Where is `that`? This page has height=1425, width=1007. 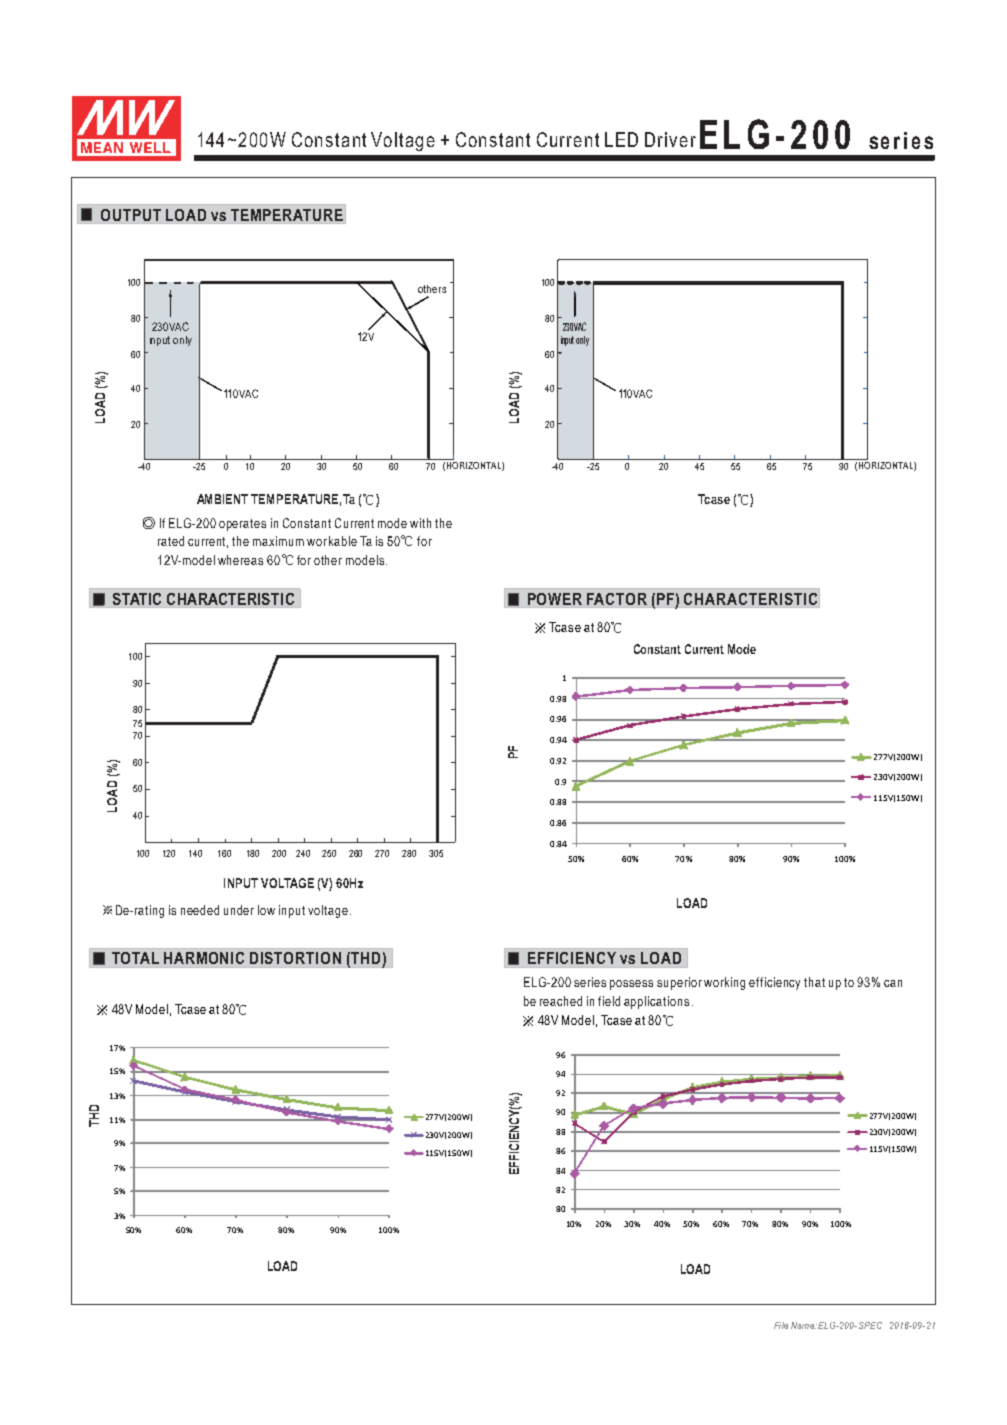 that is located at coordinates (814, 982).
